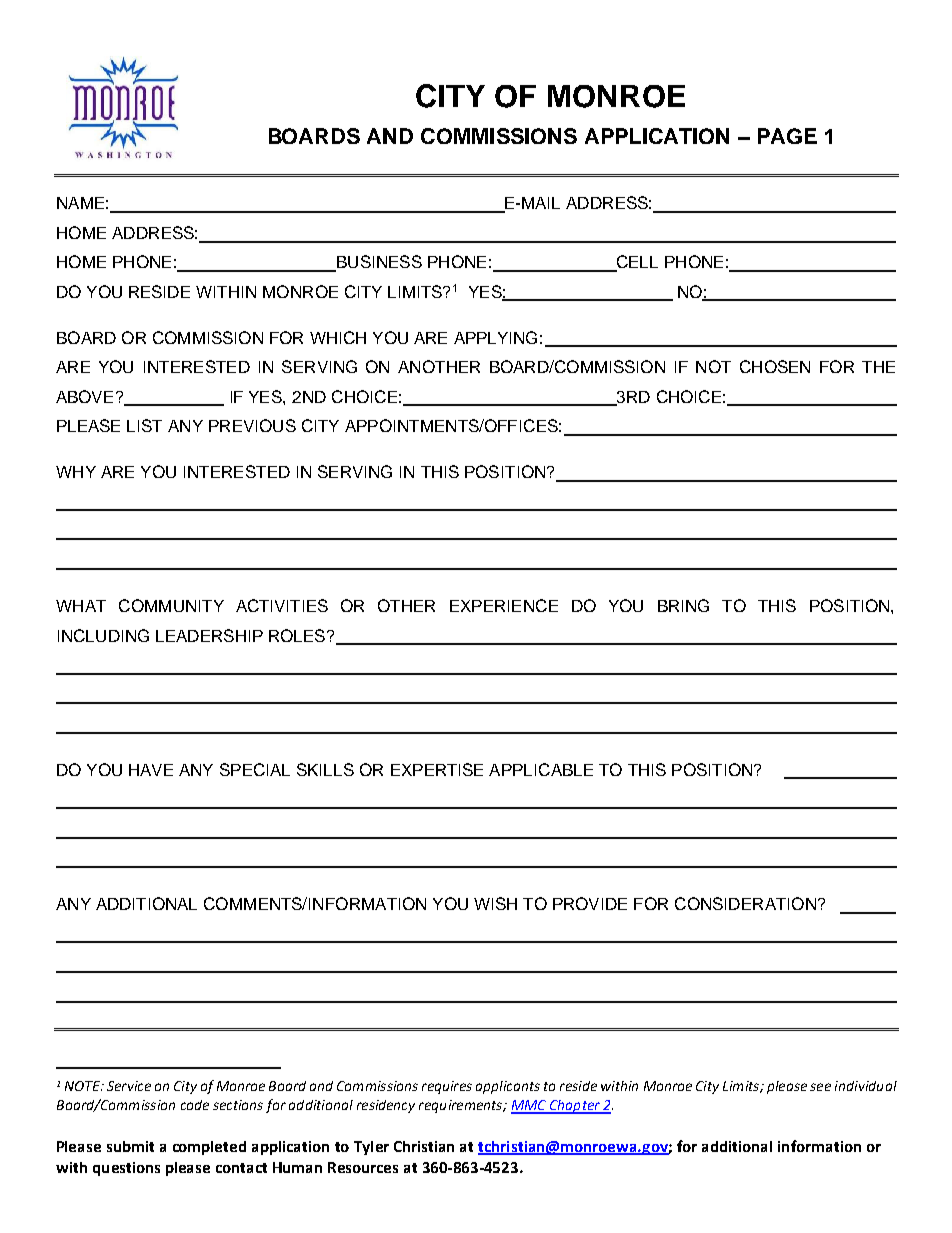 The width and height of the screenshot is (952, 1233). I want to click on CHOSEN, so click(775, 366).
